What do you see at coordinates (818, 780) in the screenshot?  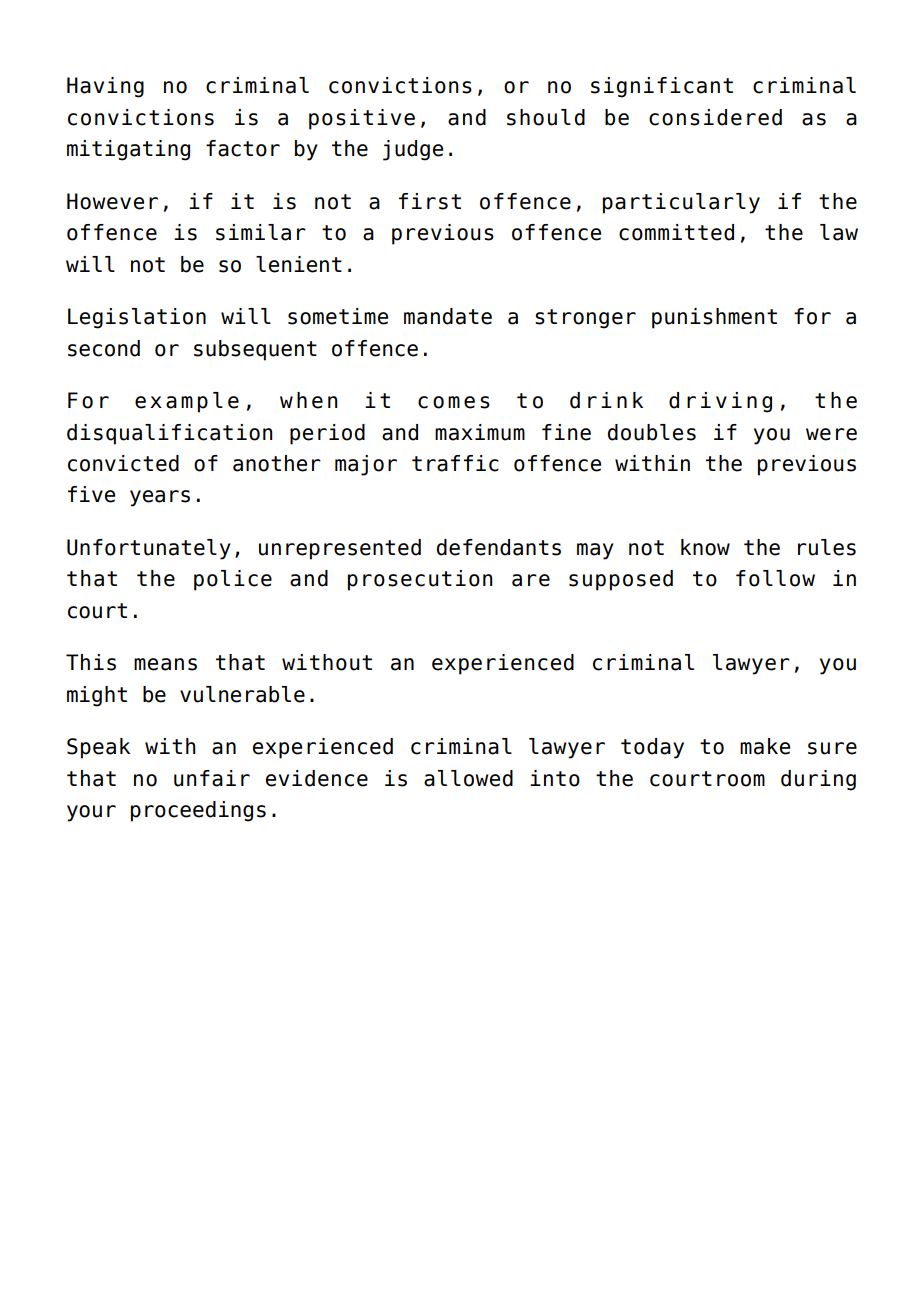 I see `during` at bounding box center [818, 780].
